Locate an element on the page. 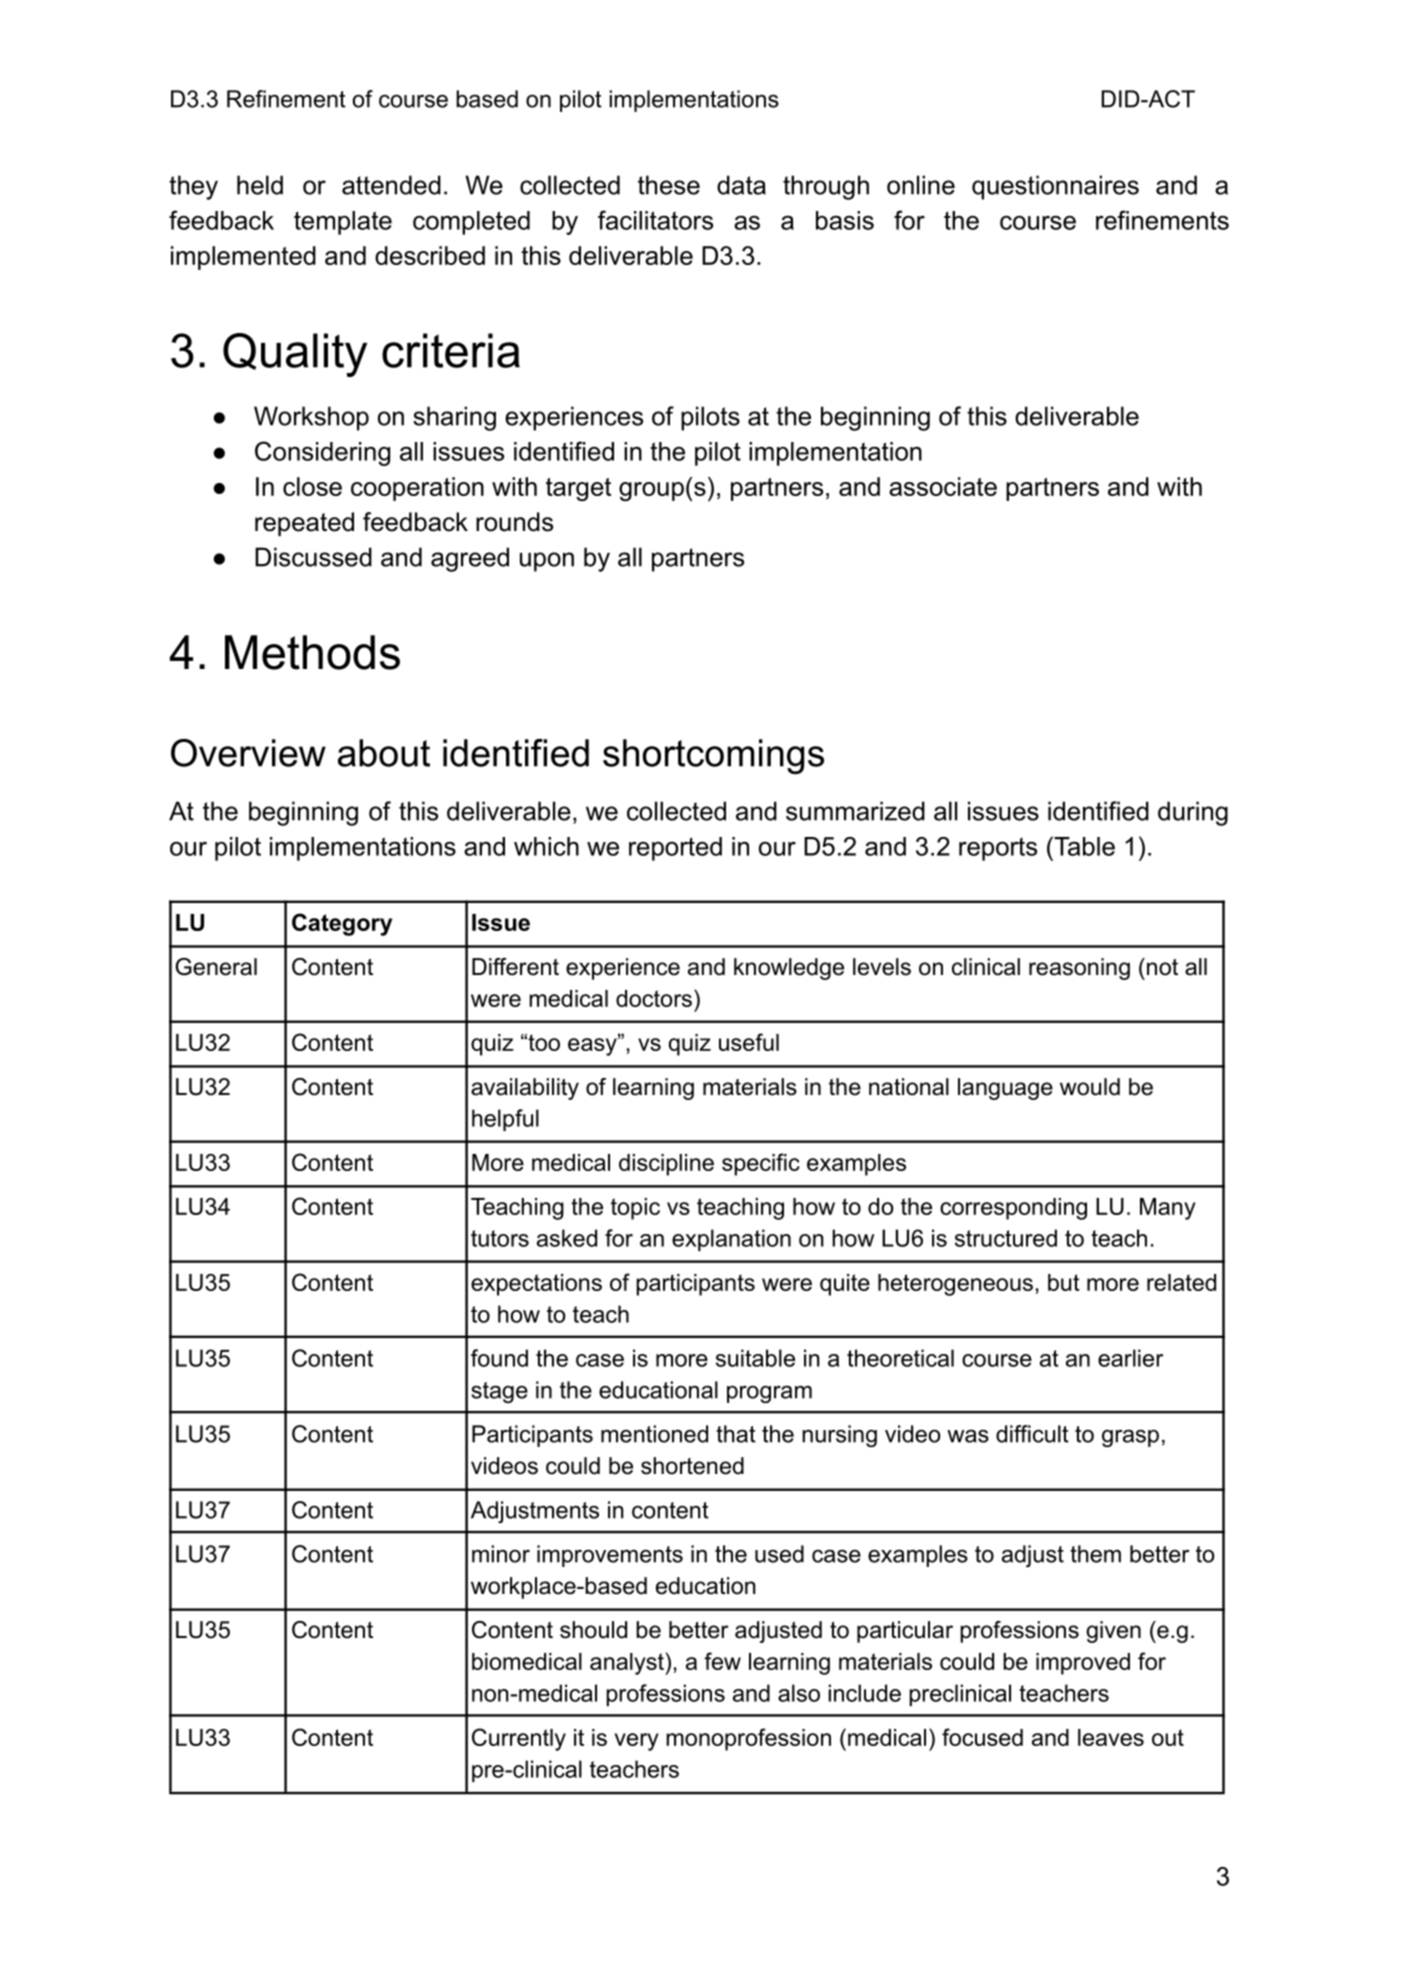 The width and height of the image is (1401, 1980). reasoning is located at coordinates (1079, 969).
